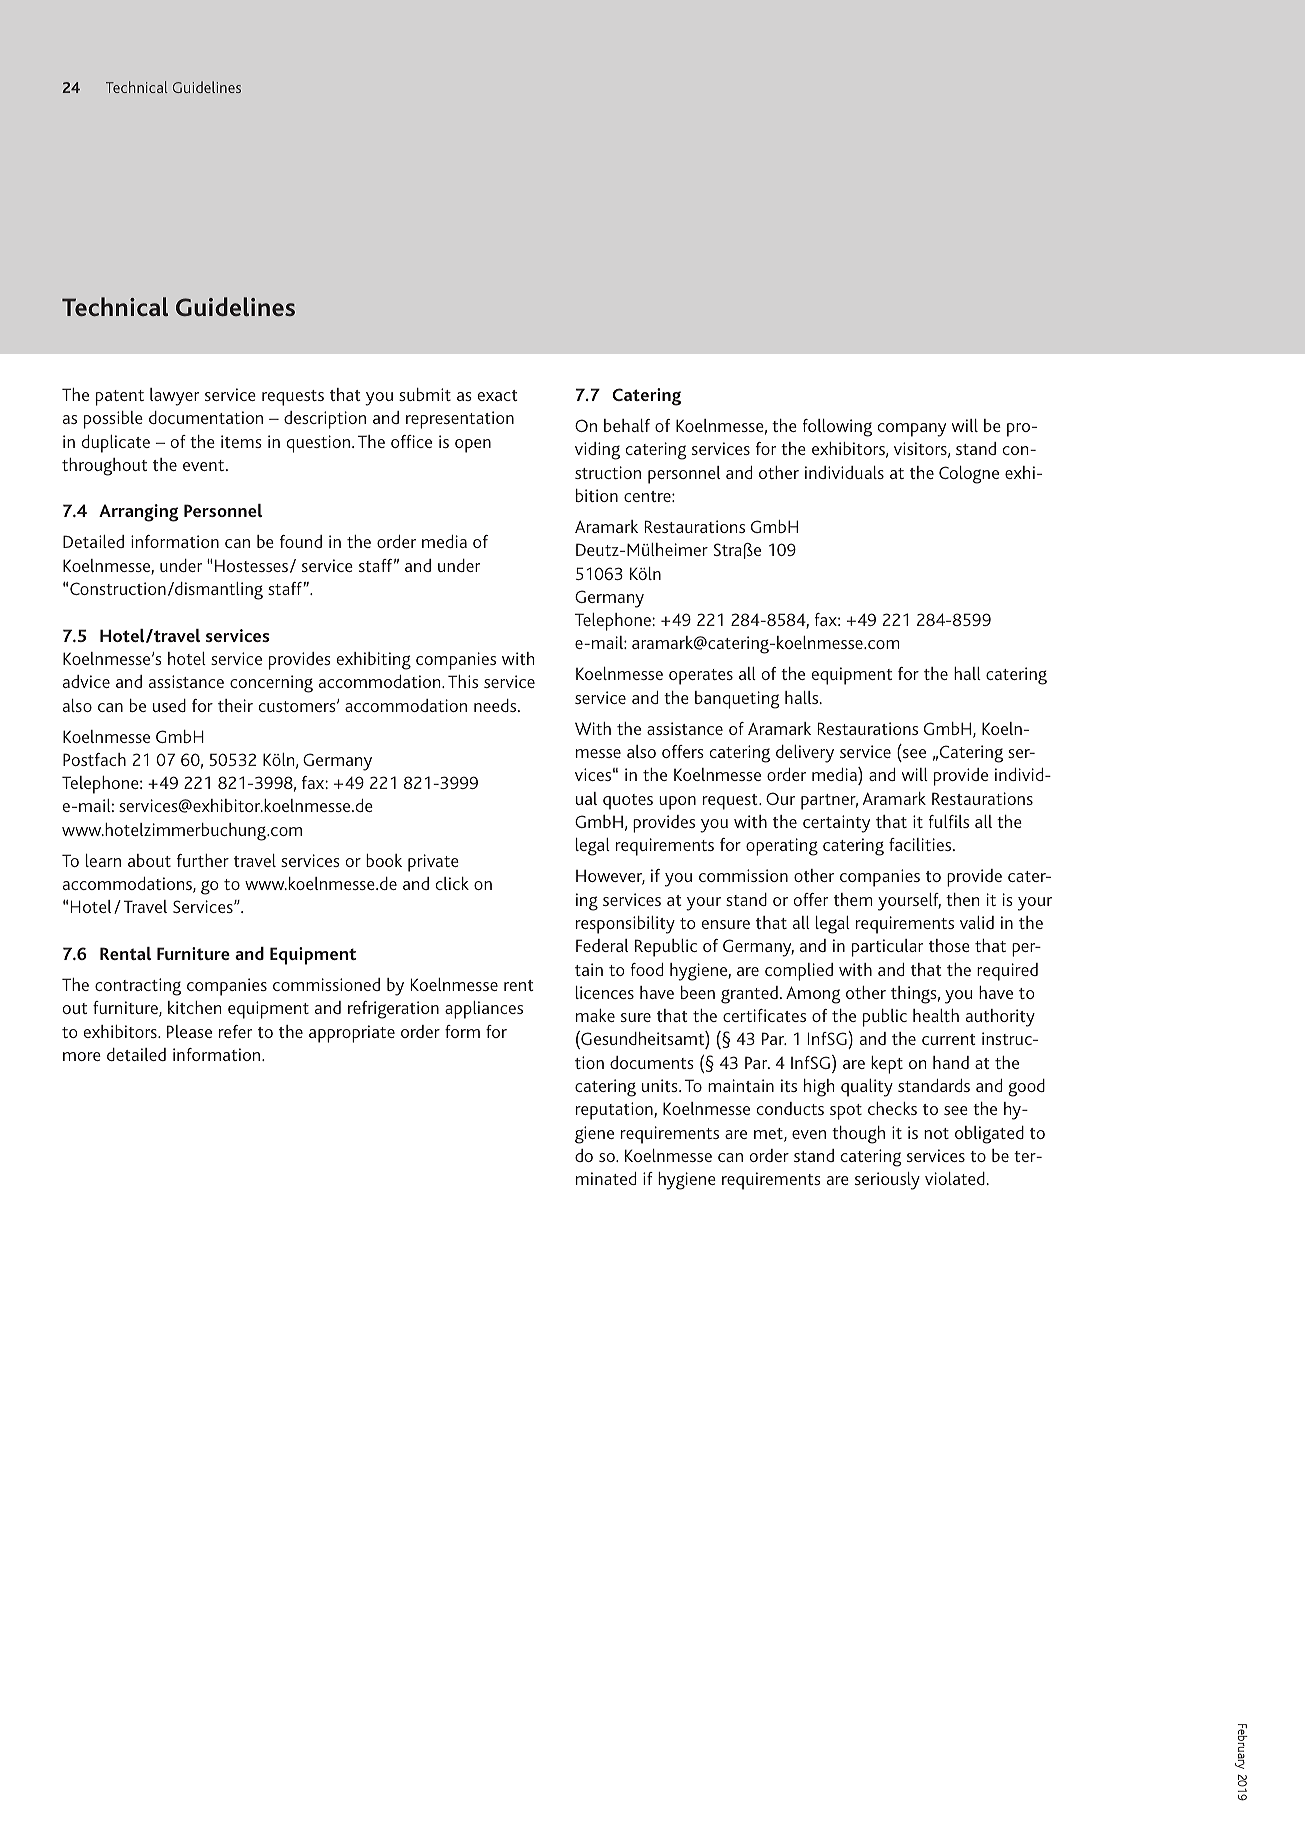 The height and width of the page is (1845, 1305). I want to click on responsibility, so click(625, 925).
